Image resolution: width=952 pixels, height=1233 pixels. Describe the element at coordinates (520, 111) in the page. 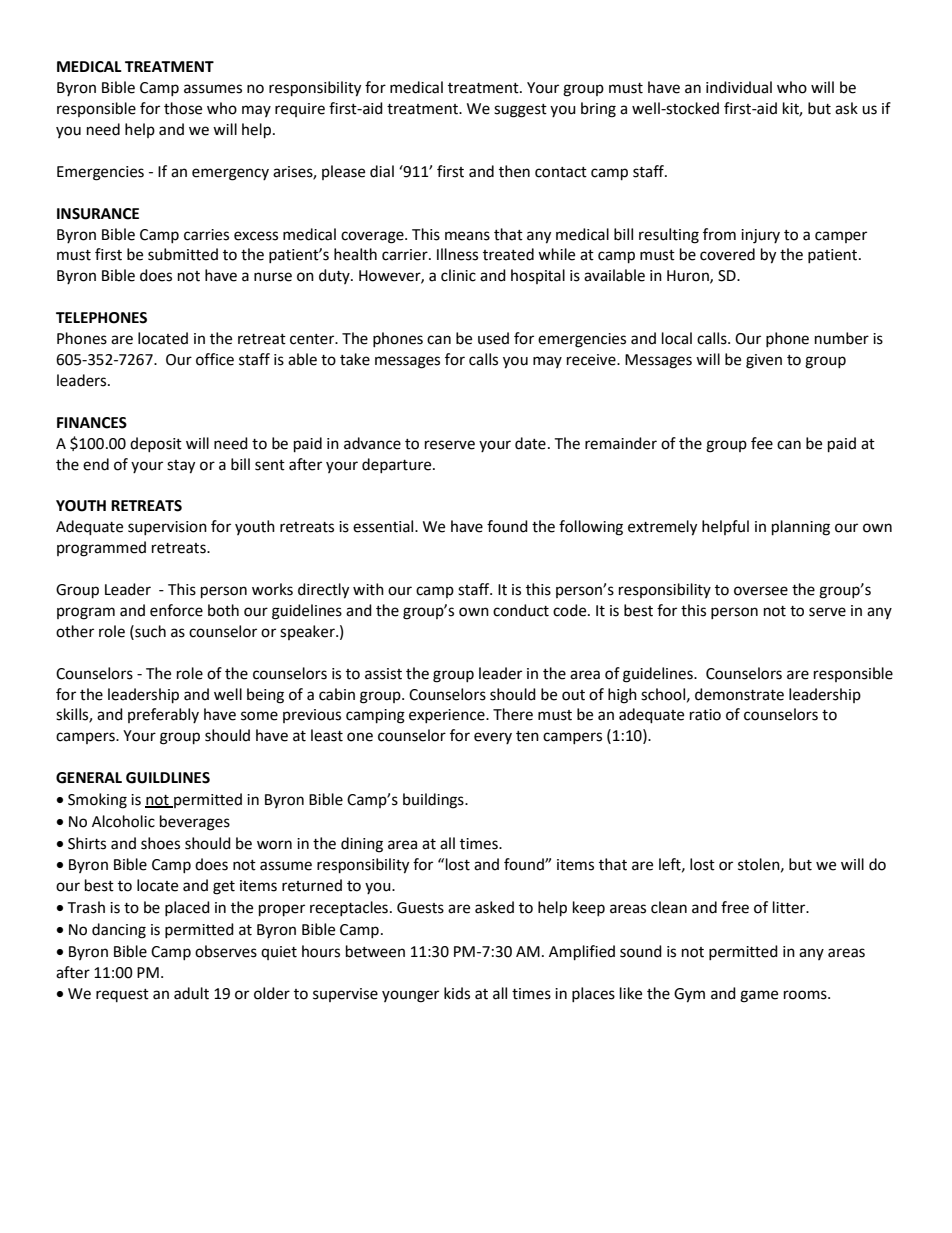

I see `suggest` at that location.
